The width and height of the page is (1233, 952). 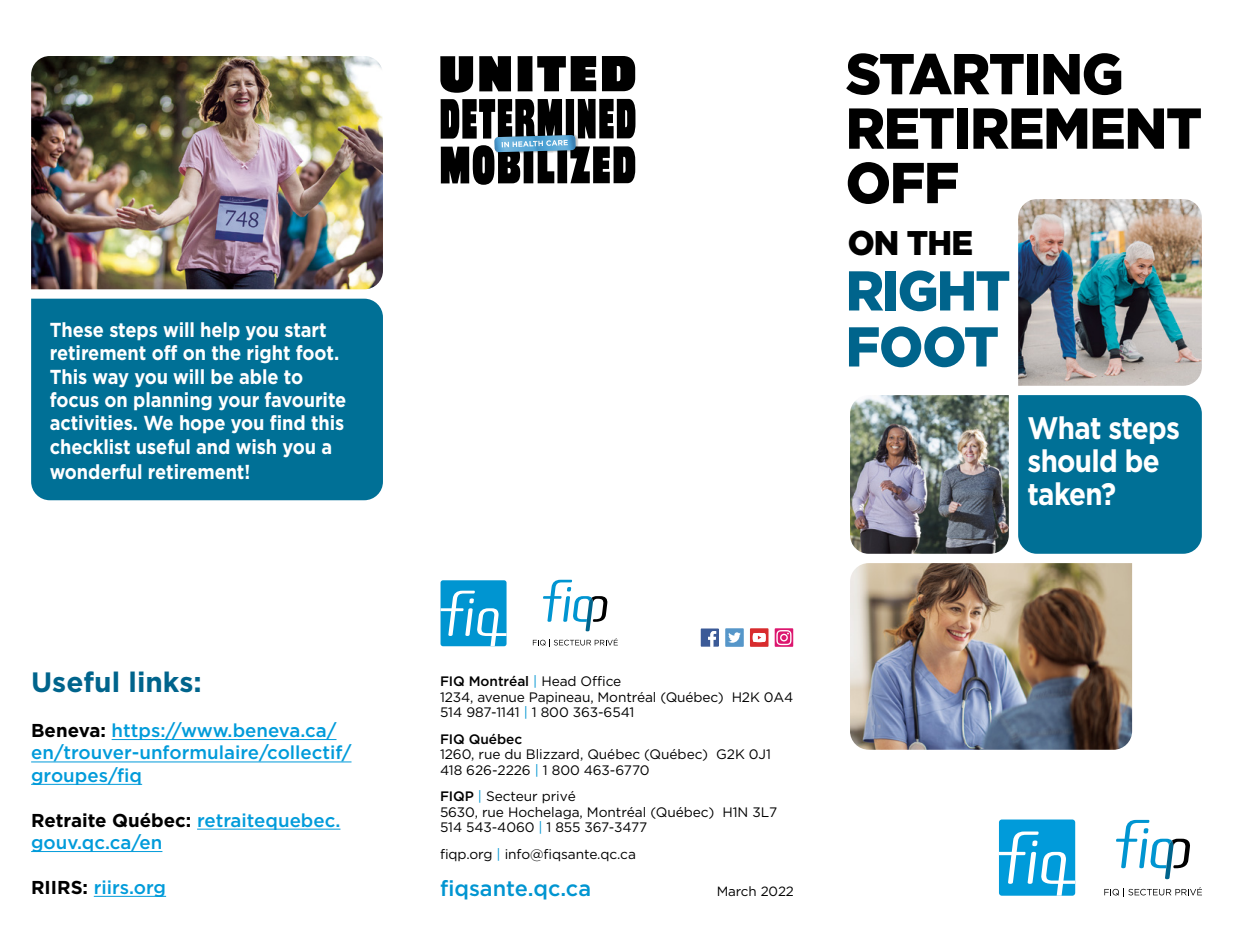 I want to click on Head, so click(x=559, y=681).
